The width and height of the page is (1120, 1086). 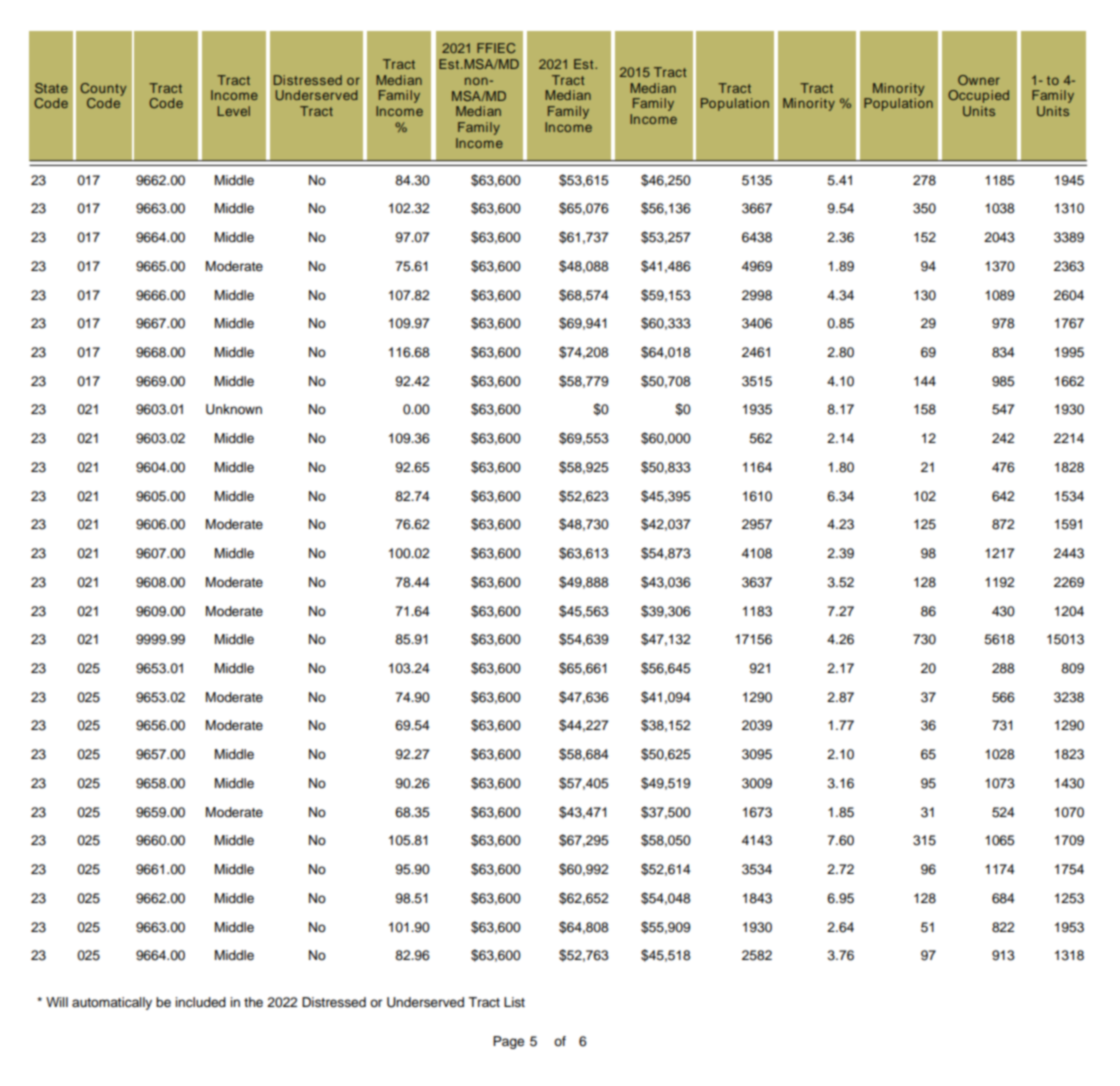 What do you see at coordinates (514, 1002) in the page?
I see `List` at bounding box center [514, 1002].
